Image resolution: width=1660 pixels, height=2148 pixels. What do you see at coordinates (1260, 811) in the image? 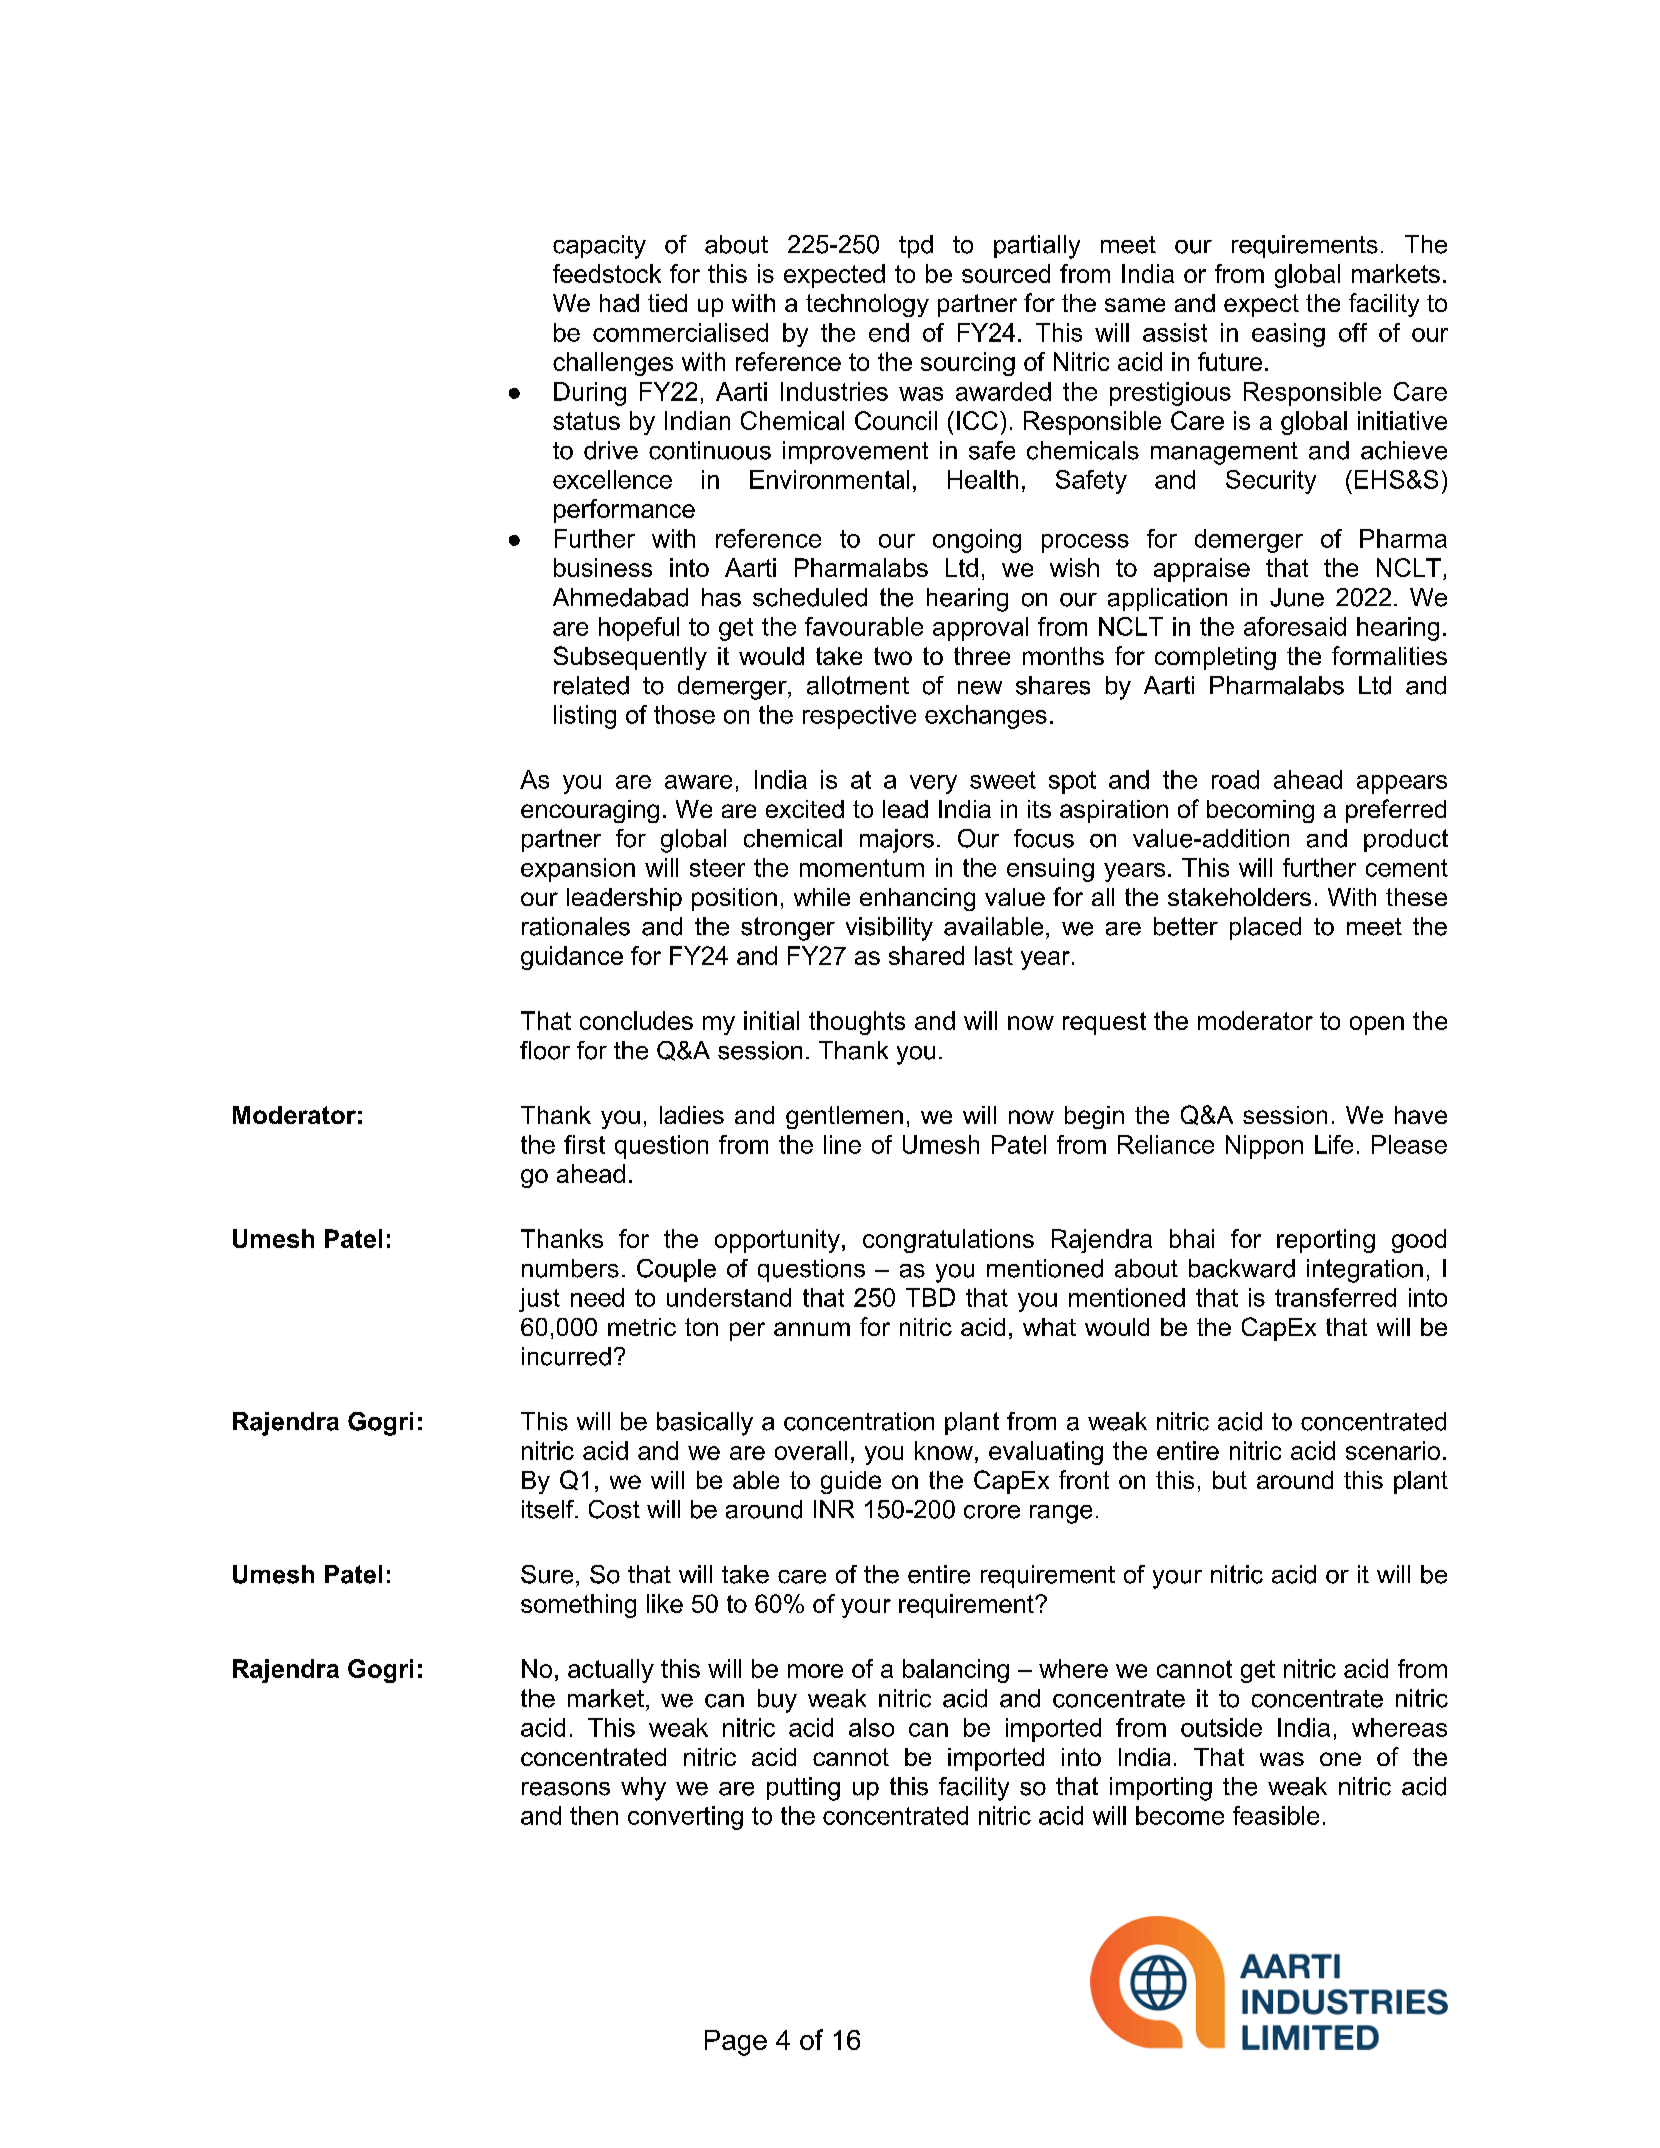
I see `becoming` at bounding box center [1260, 811].
